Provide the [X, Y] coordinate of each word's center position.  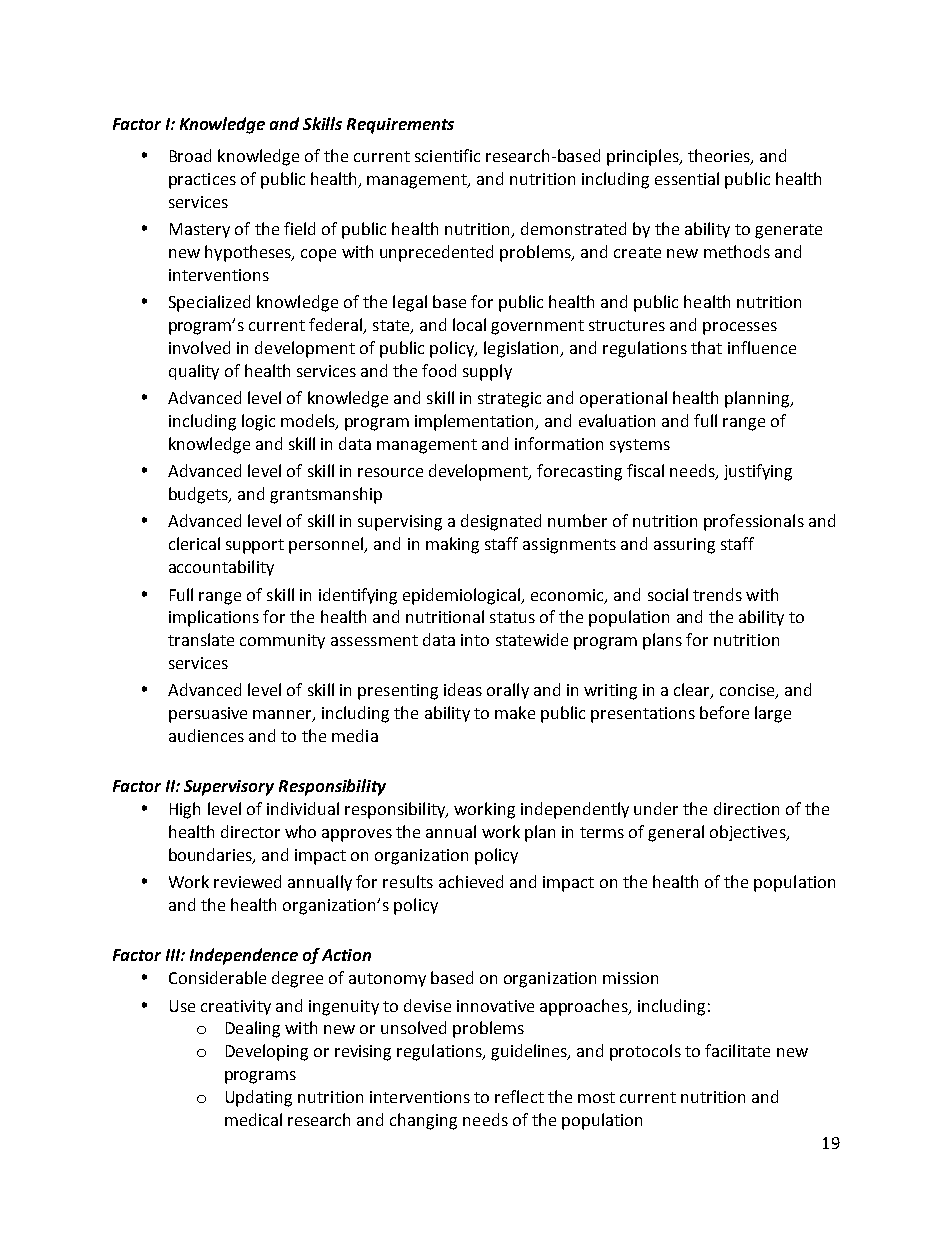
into [475, 640]
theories [720, 157]
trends [717, 594]
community [282, 641]
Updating [259, 1098]
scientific [447, 155]
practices [202, 181]
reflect [519, 1096]
